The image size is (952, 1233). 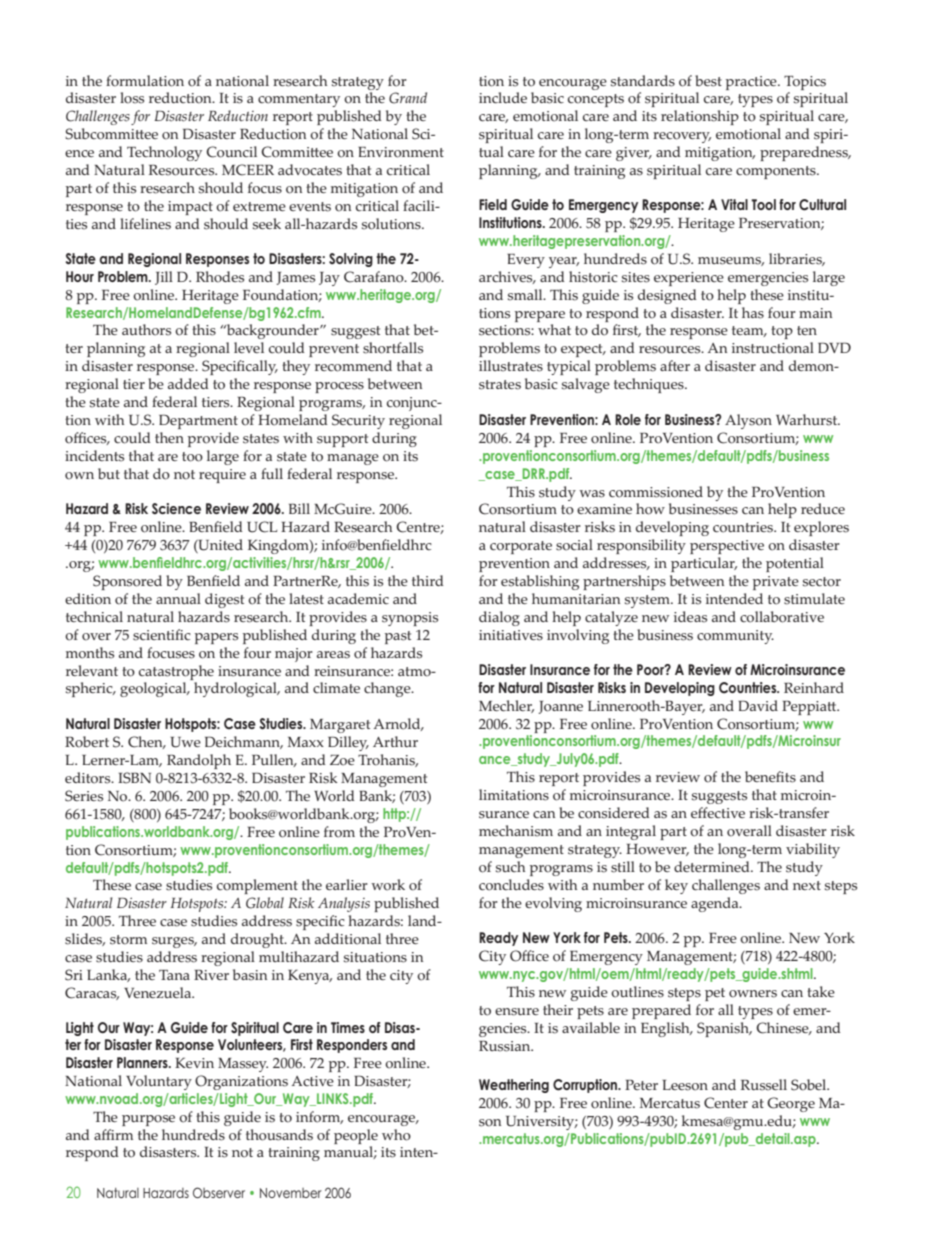 I want to click on loss, so click(x=132, y=98).
